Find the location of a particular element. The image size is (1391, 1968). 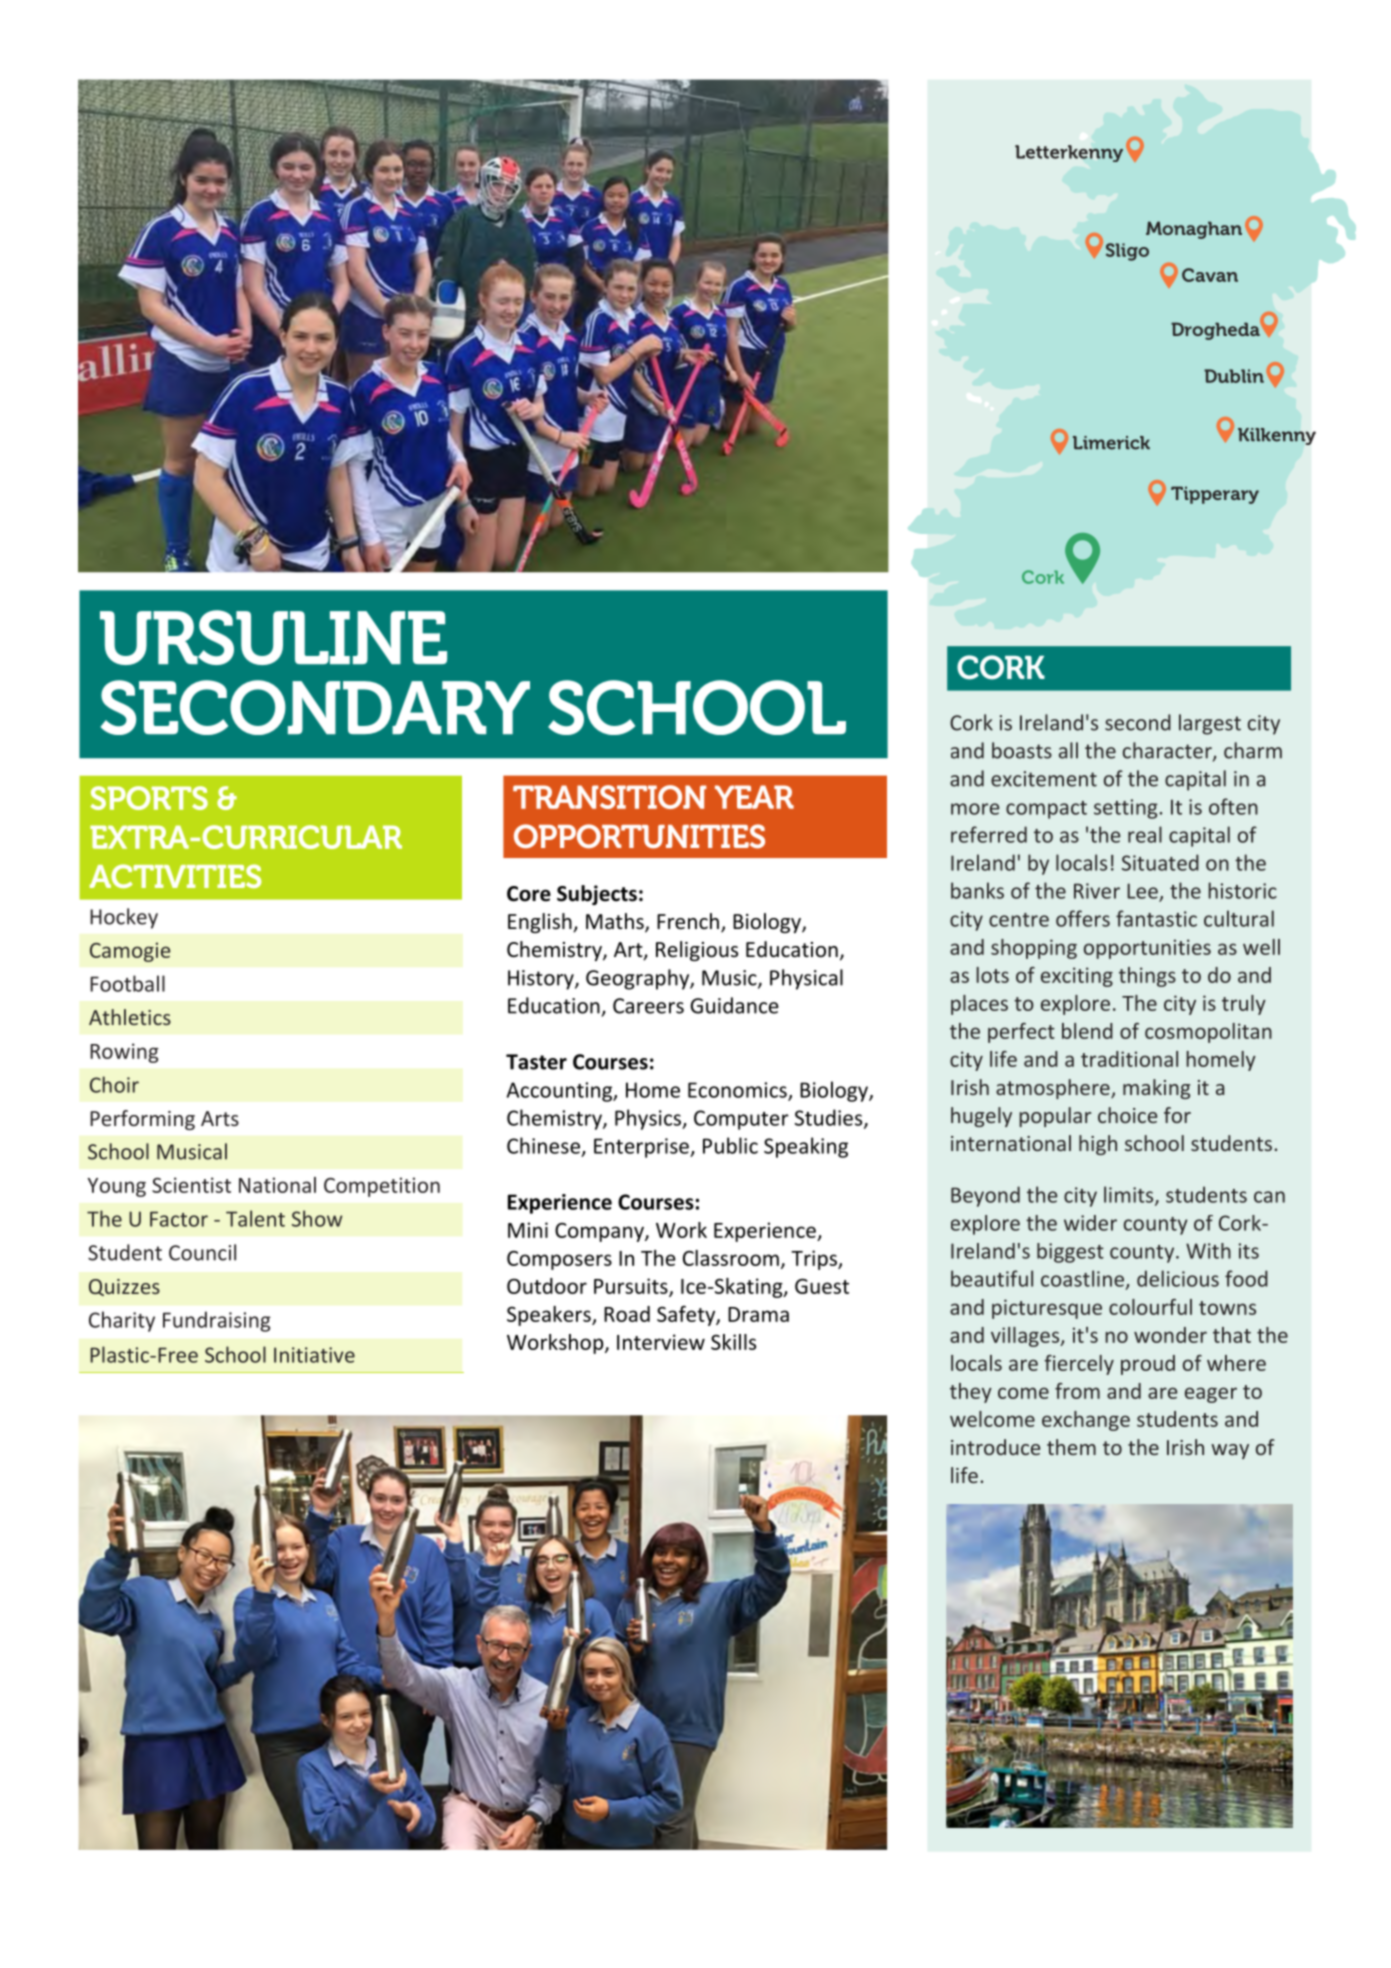

Limerick is located at coordinates (1111, 443).
